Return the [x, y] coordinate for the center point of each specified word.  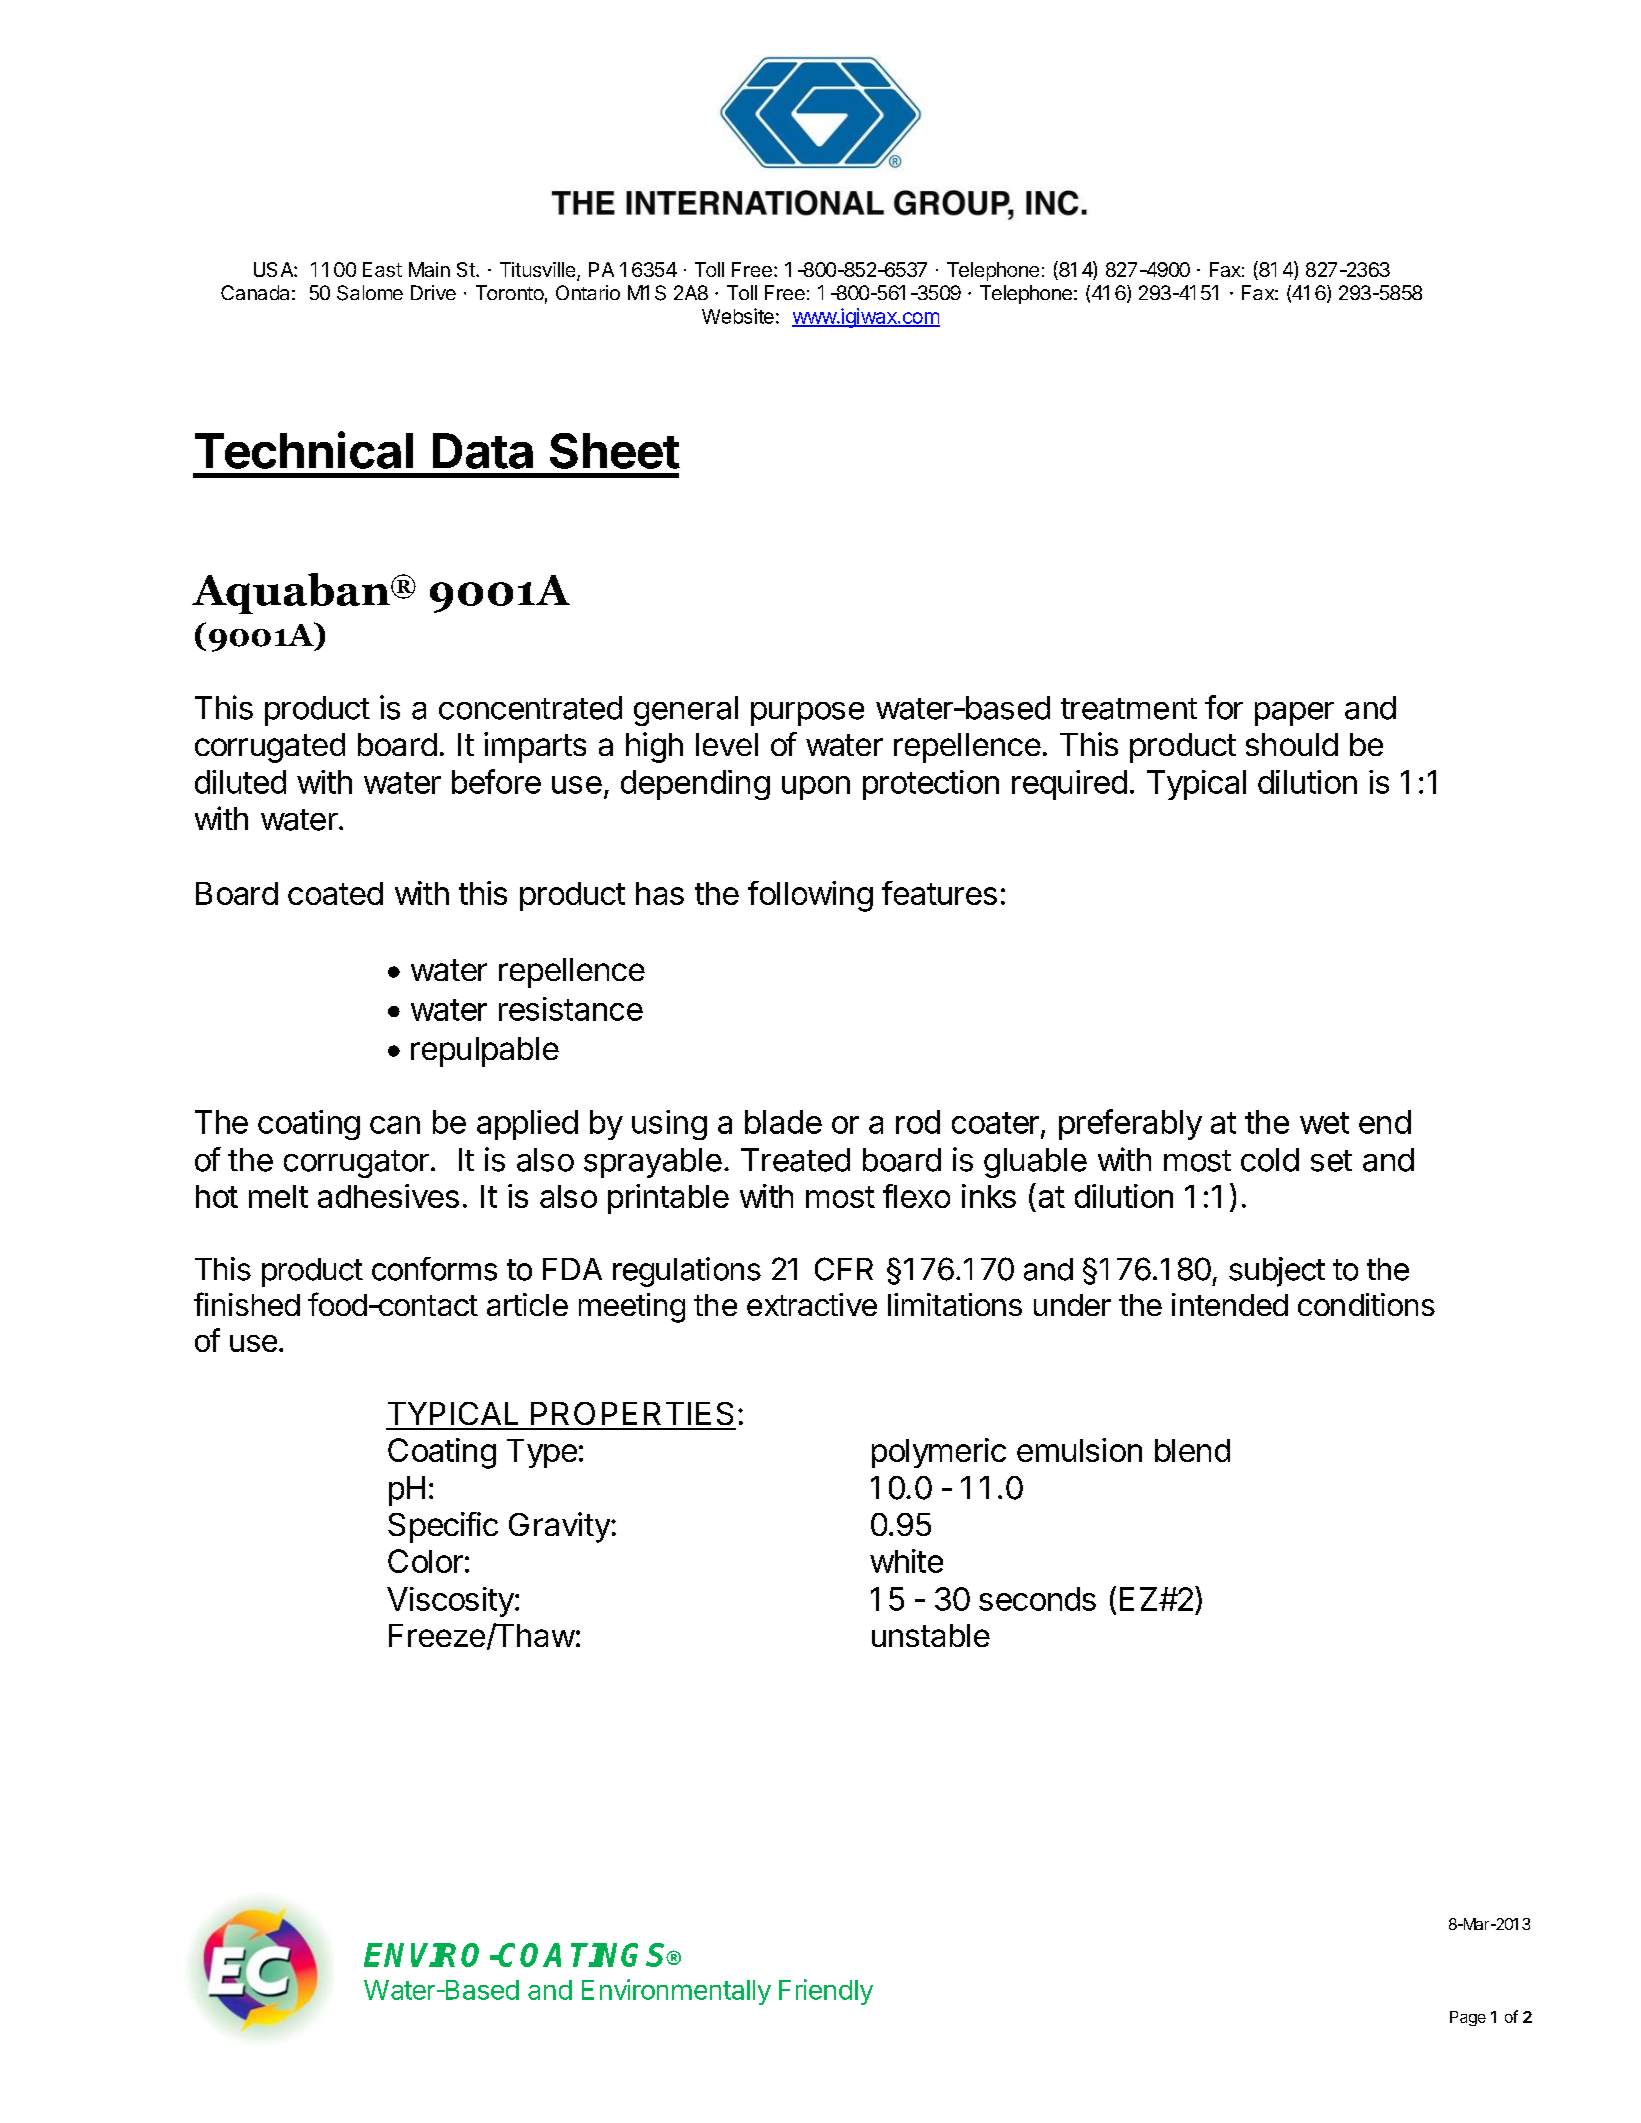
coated [335, 893]
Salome [370, 293]
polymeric [939, 1453]
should [1292, 744]
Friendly [826, 1992]
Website [738, 316]
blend [1192, 1450]
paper [1294, 714]
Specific [443, 1527]
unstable [931, 1635]
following [810, 896]
